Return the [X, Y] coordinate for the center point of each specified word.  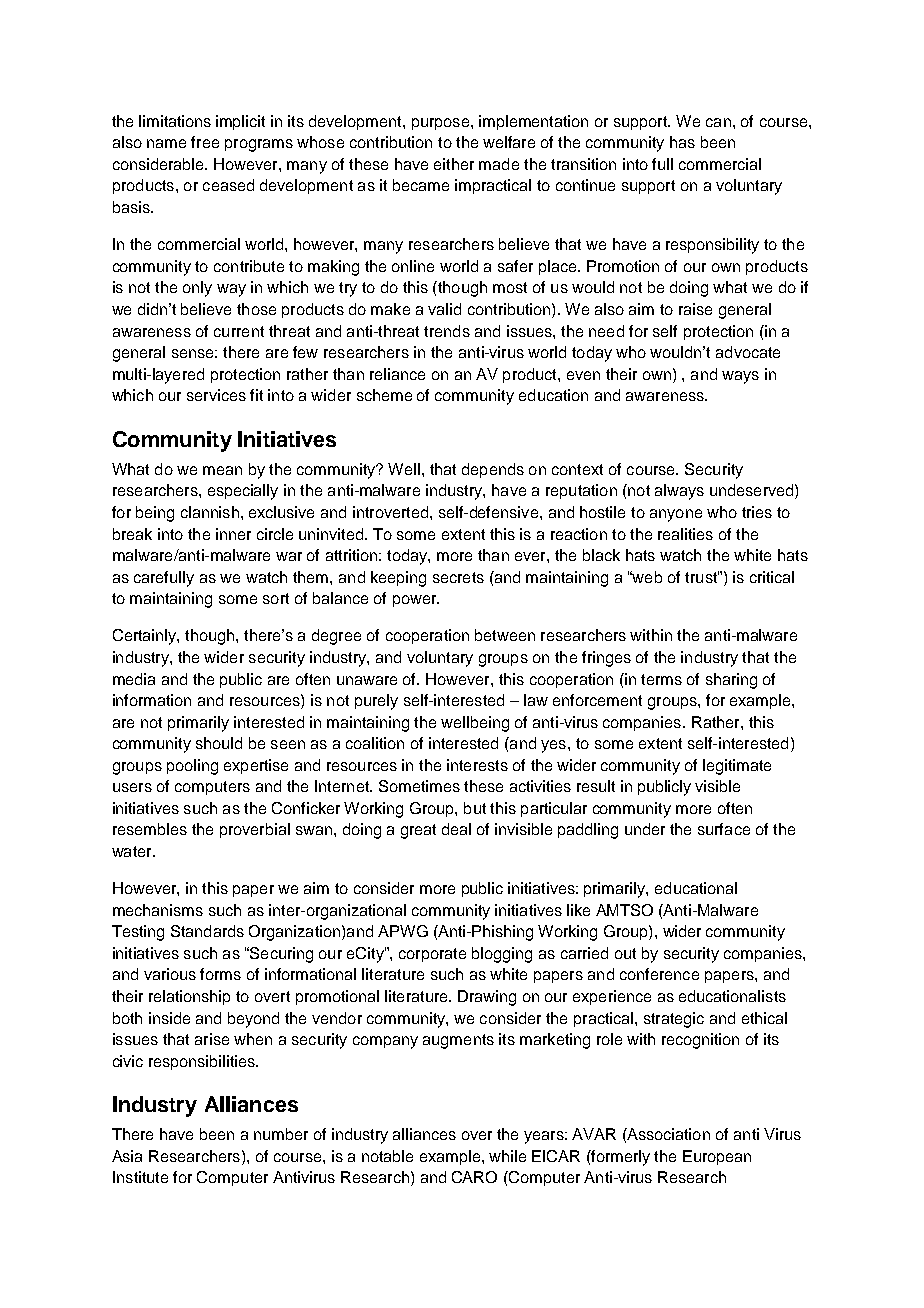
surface [724, 829]
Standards [207, 931]
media [134, 679]
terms [661, 679]
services [216, 395]
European [717, 1157]
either [454, 164]
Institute [140, 1177]
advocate [748, 352]
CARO [474, 1177]
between [505, 635]
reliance [397, 374]
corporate [432, 955]
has [682, 142]
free [205, 142]
